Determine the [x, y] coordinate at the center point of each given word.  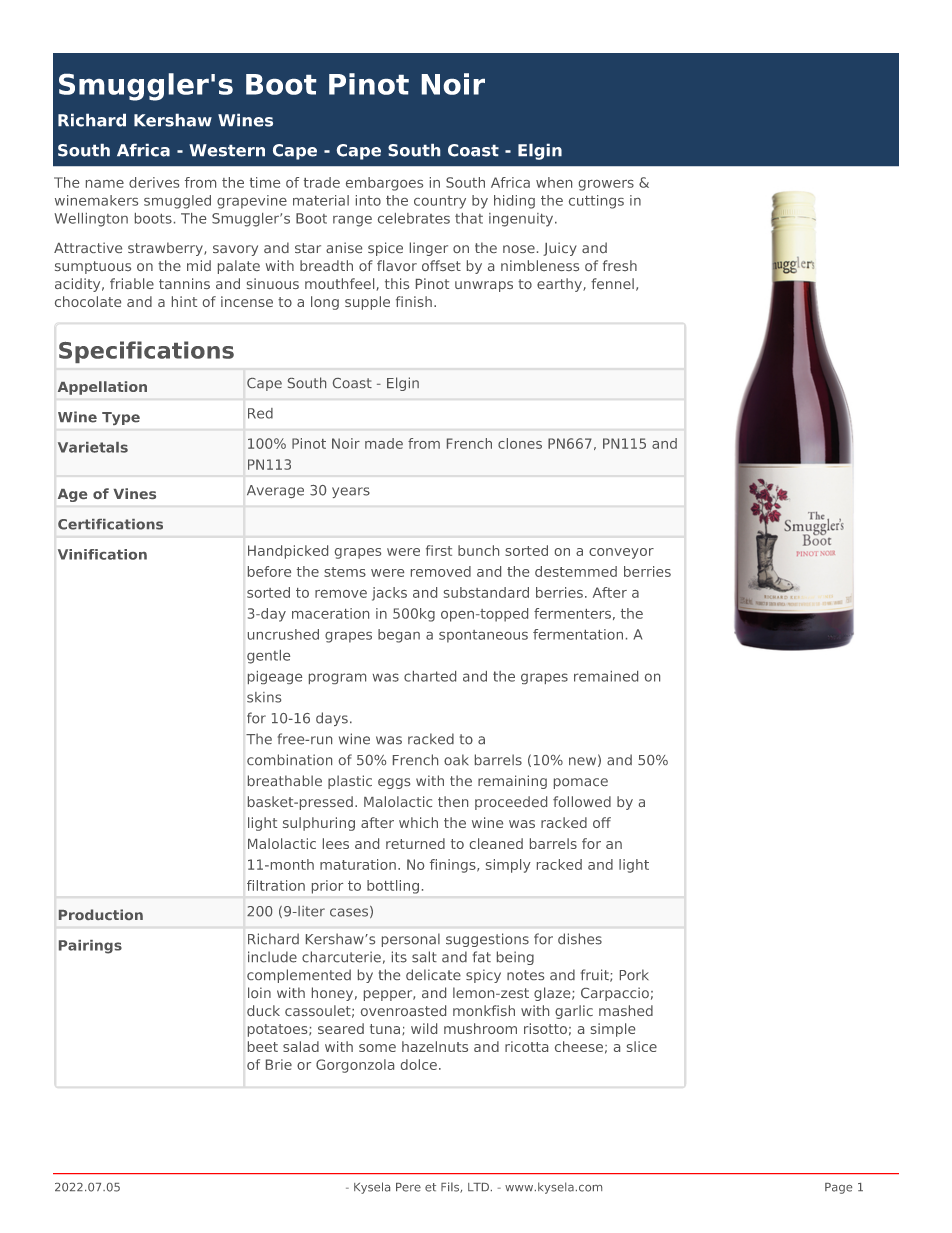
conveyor [621, 553]
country [440, 202]
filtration [276, 885]
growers [606, 185]
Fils [451, 1187]
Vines [134, 493]
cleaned [496, 843]
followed [582, 801]
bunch [478, 550]
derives [154, 182]
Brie [279, 1064]
